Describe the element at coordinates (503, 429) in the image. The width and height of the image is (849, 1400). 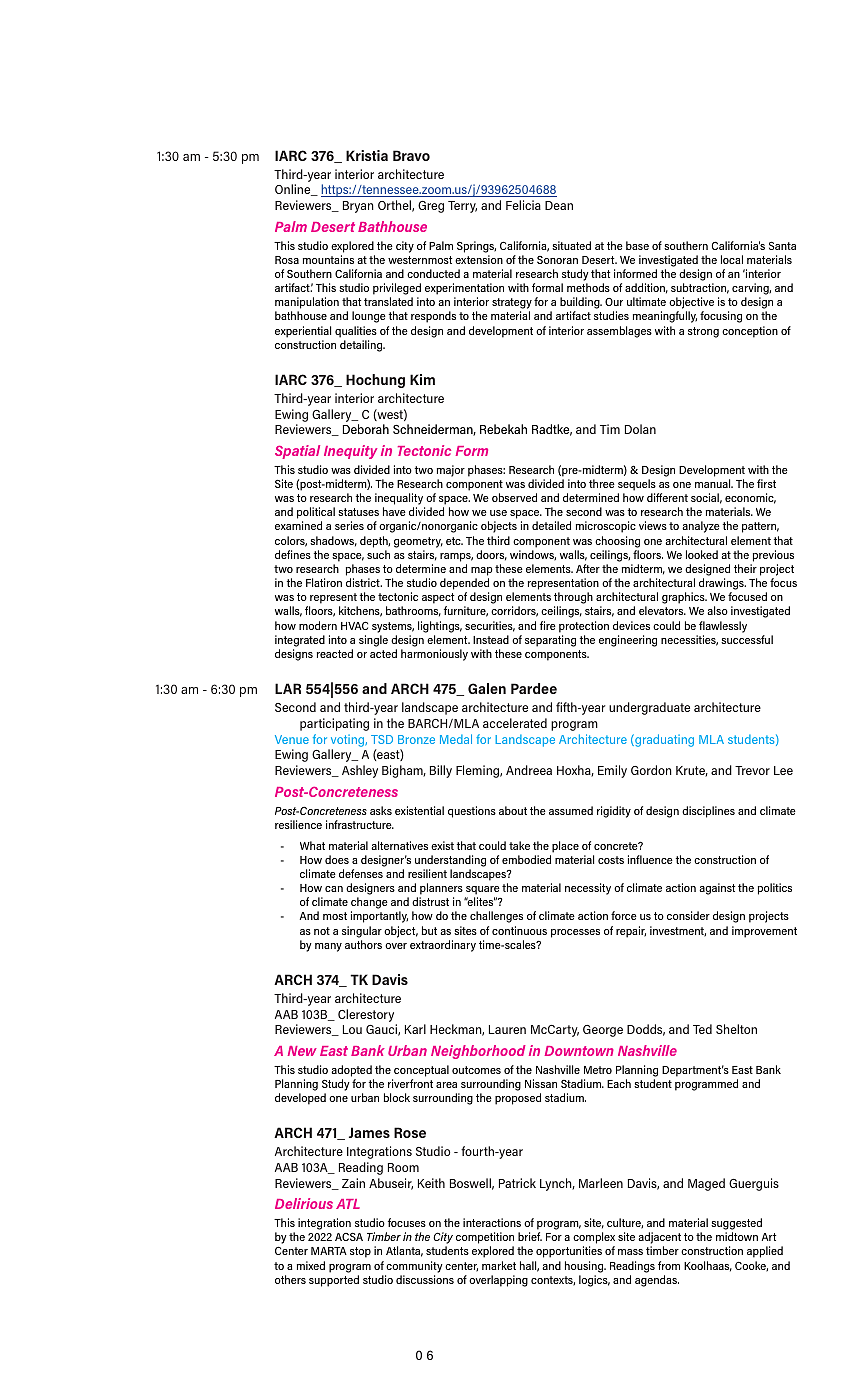
I see `Rebekah` at that location.
